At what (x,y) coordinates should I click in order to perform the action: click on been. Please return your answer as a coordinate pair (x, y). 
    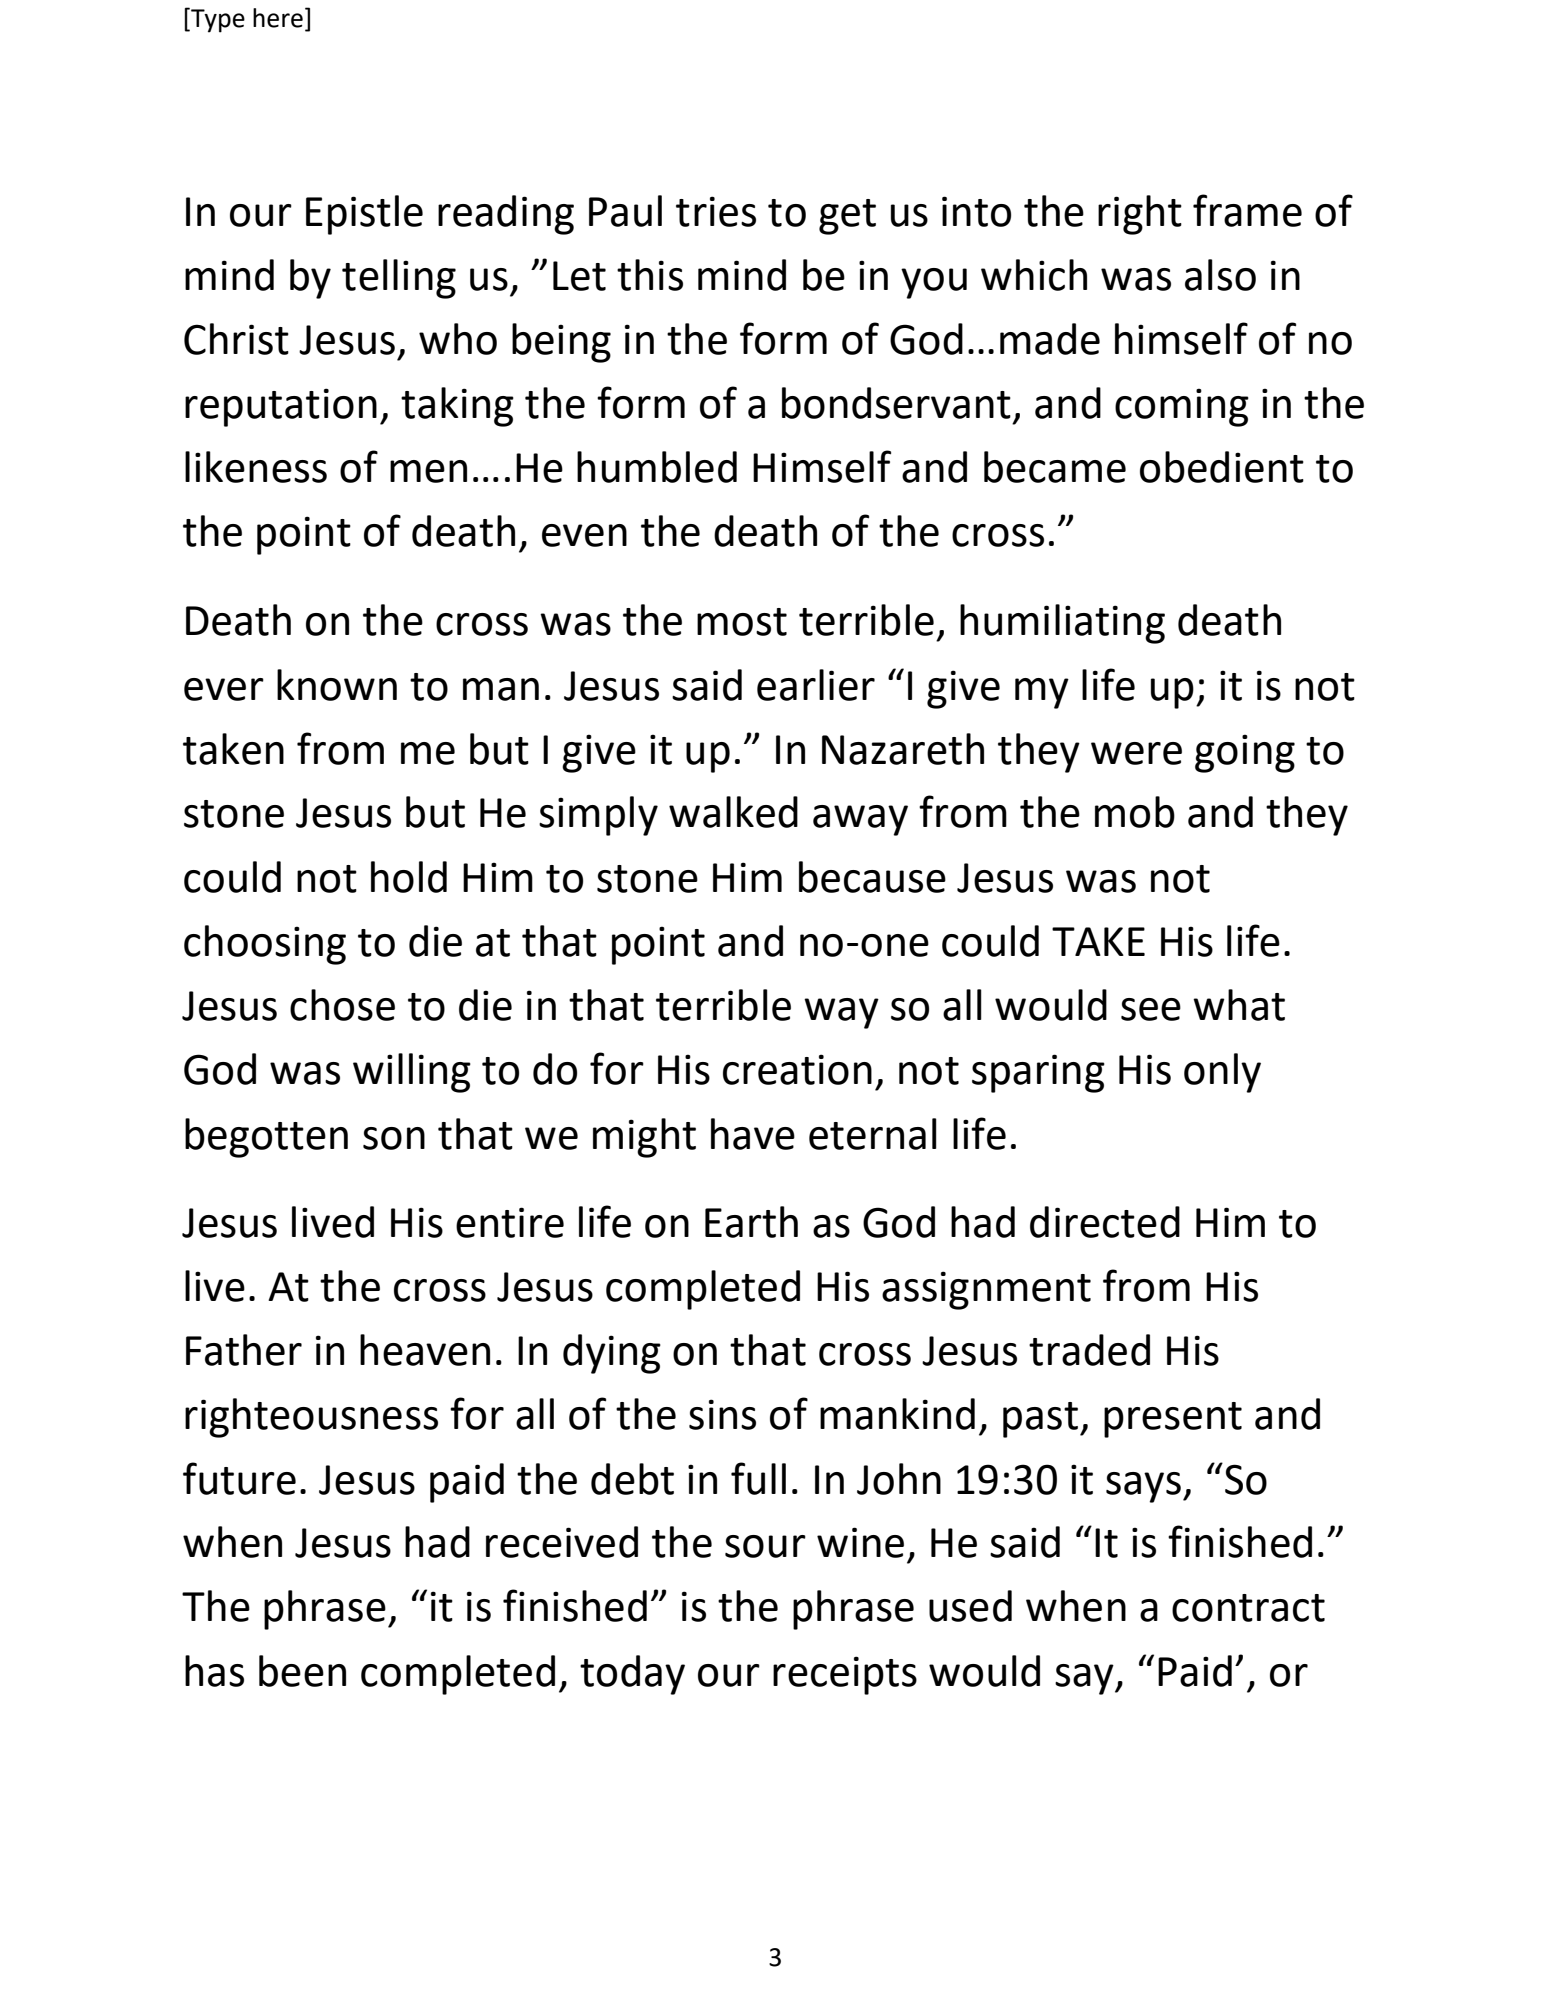
    Looking at the image, I should click on (302, 1671).
